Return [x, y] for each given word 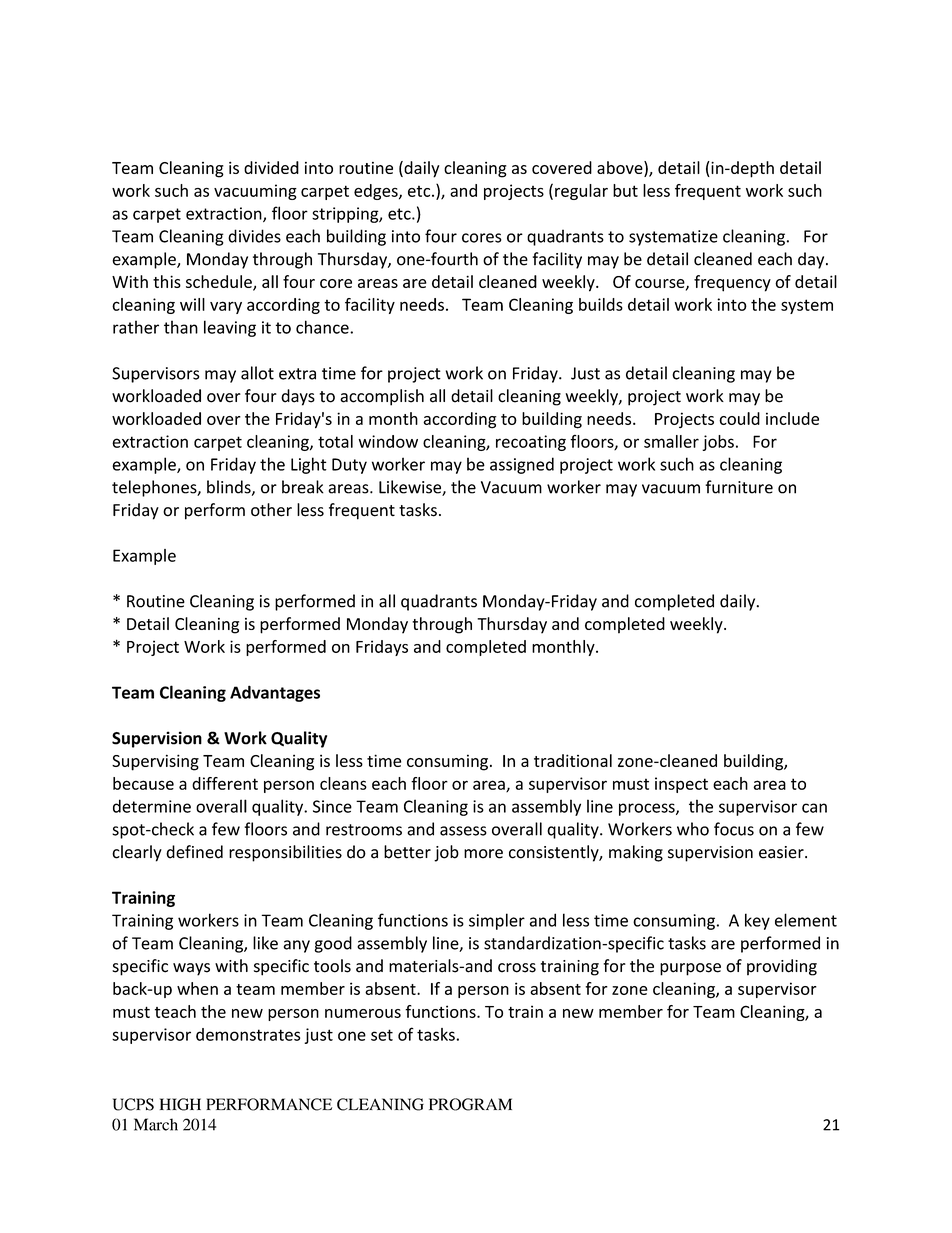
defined [194, 852]
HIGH [180, 1104]
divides [254, 236]
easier [782, 852]
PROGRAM [470, 1104]
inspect [681, 785]
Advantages [275, 693]
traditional [573, 760]
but [625, 190]
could [739, 418]
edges [377, 192]
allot [257, 373]
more [483, 854]
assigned [522, 465]
